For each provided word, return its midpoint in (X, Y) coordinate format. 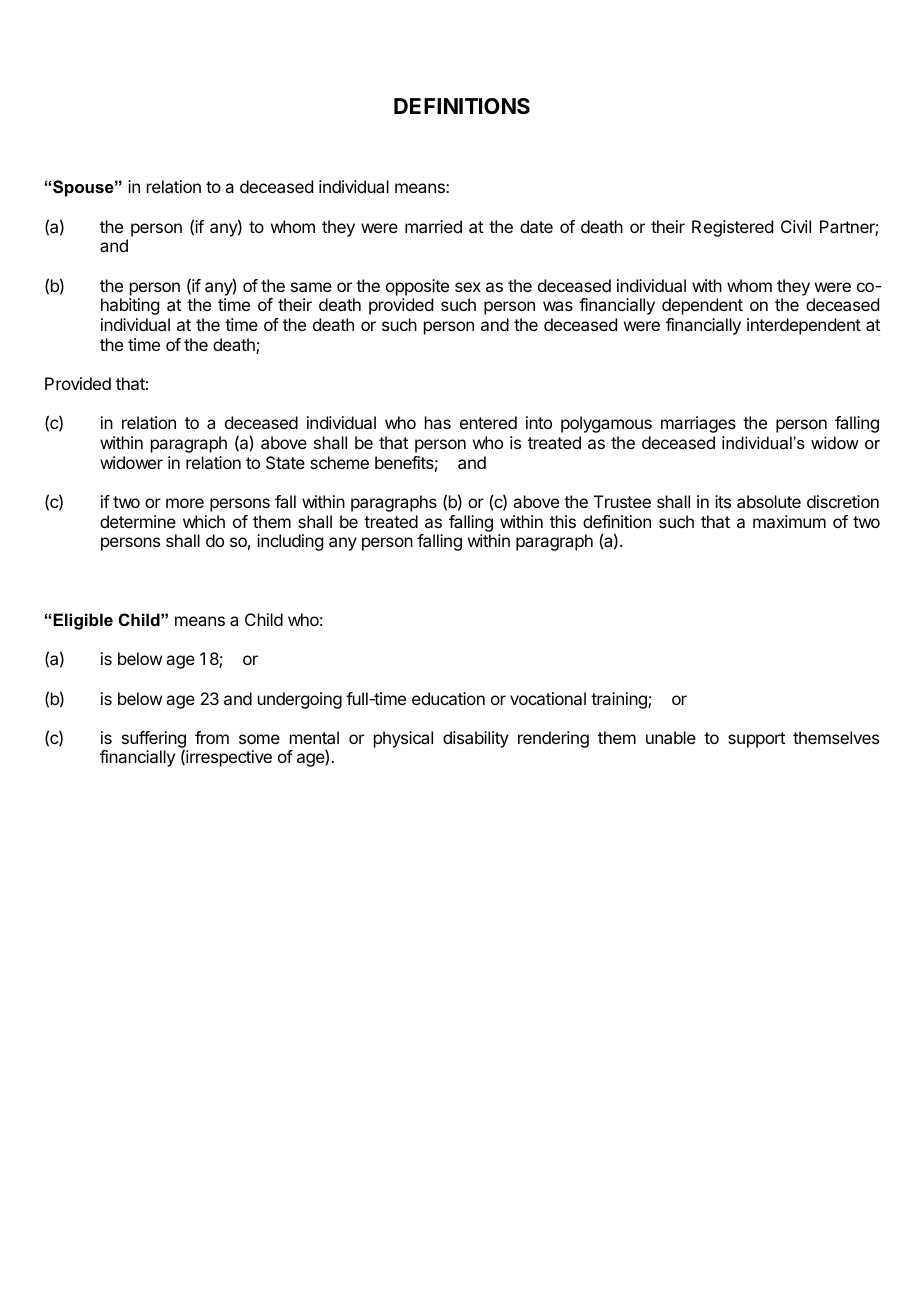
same (311, 287)
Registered (732, 228)
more (185, 503)
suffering (154, 740)
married (433, 226)
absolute (769, 501)
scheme (339, 462)
